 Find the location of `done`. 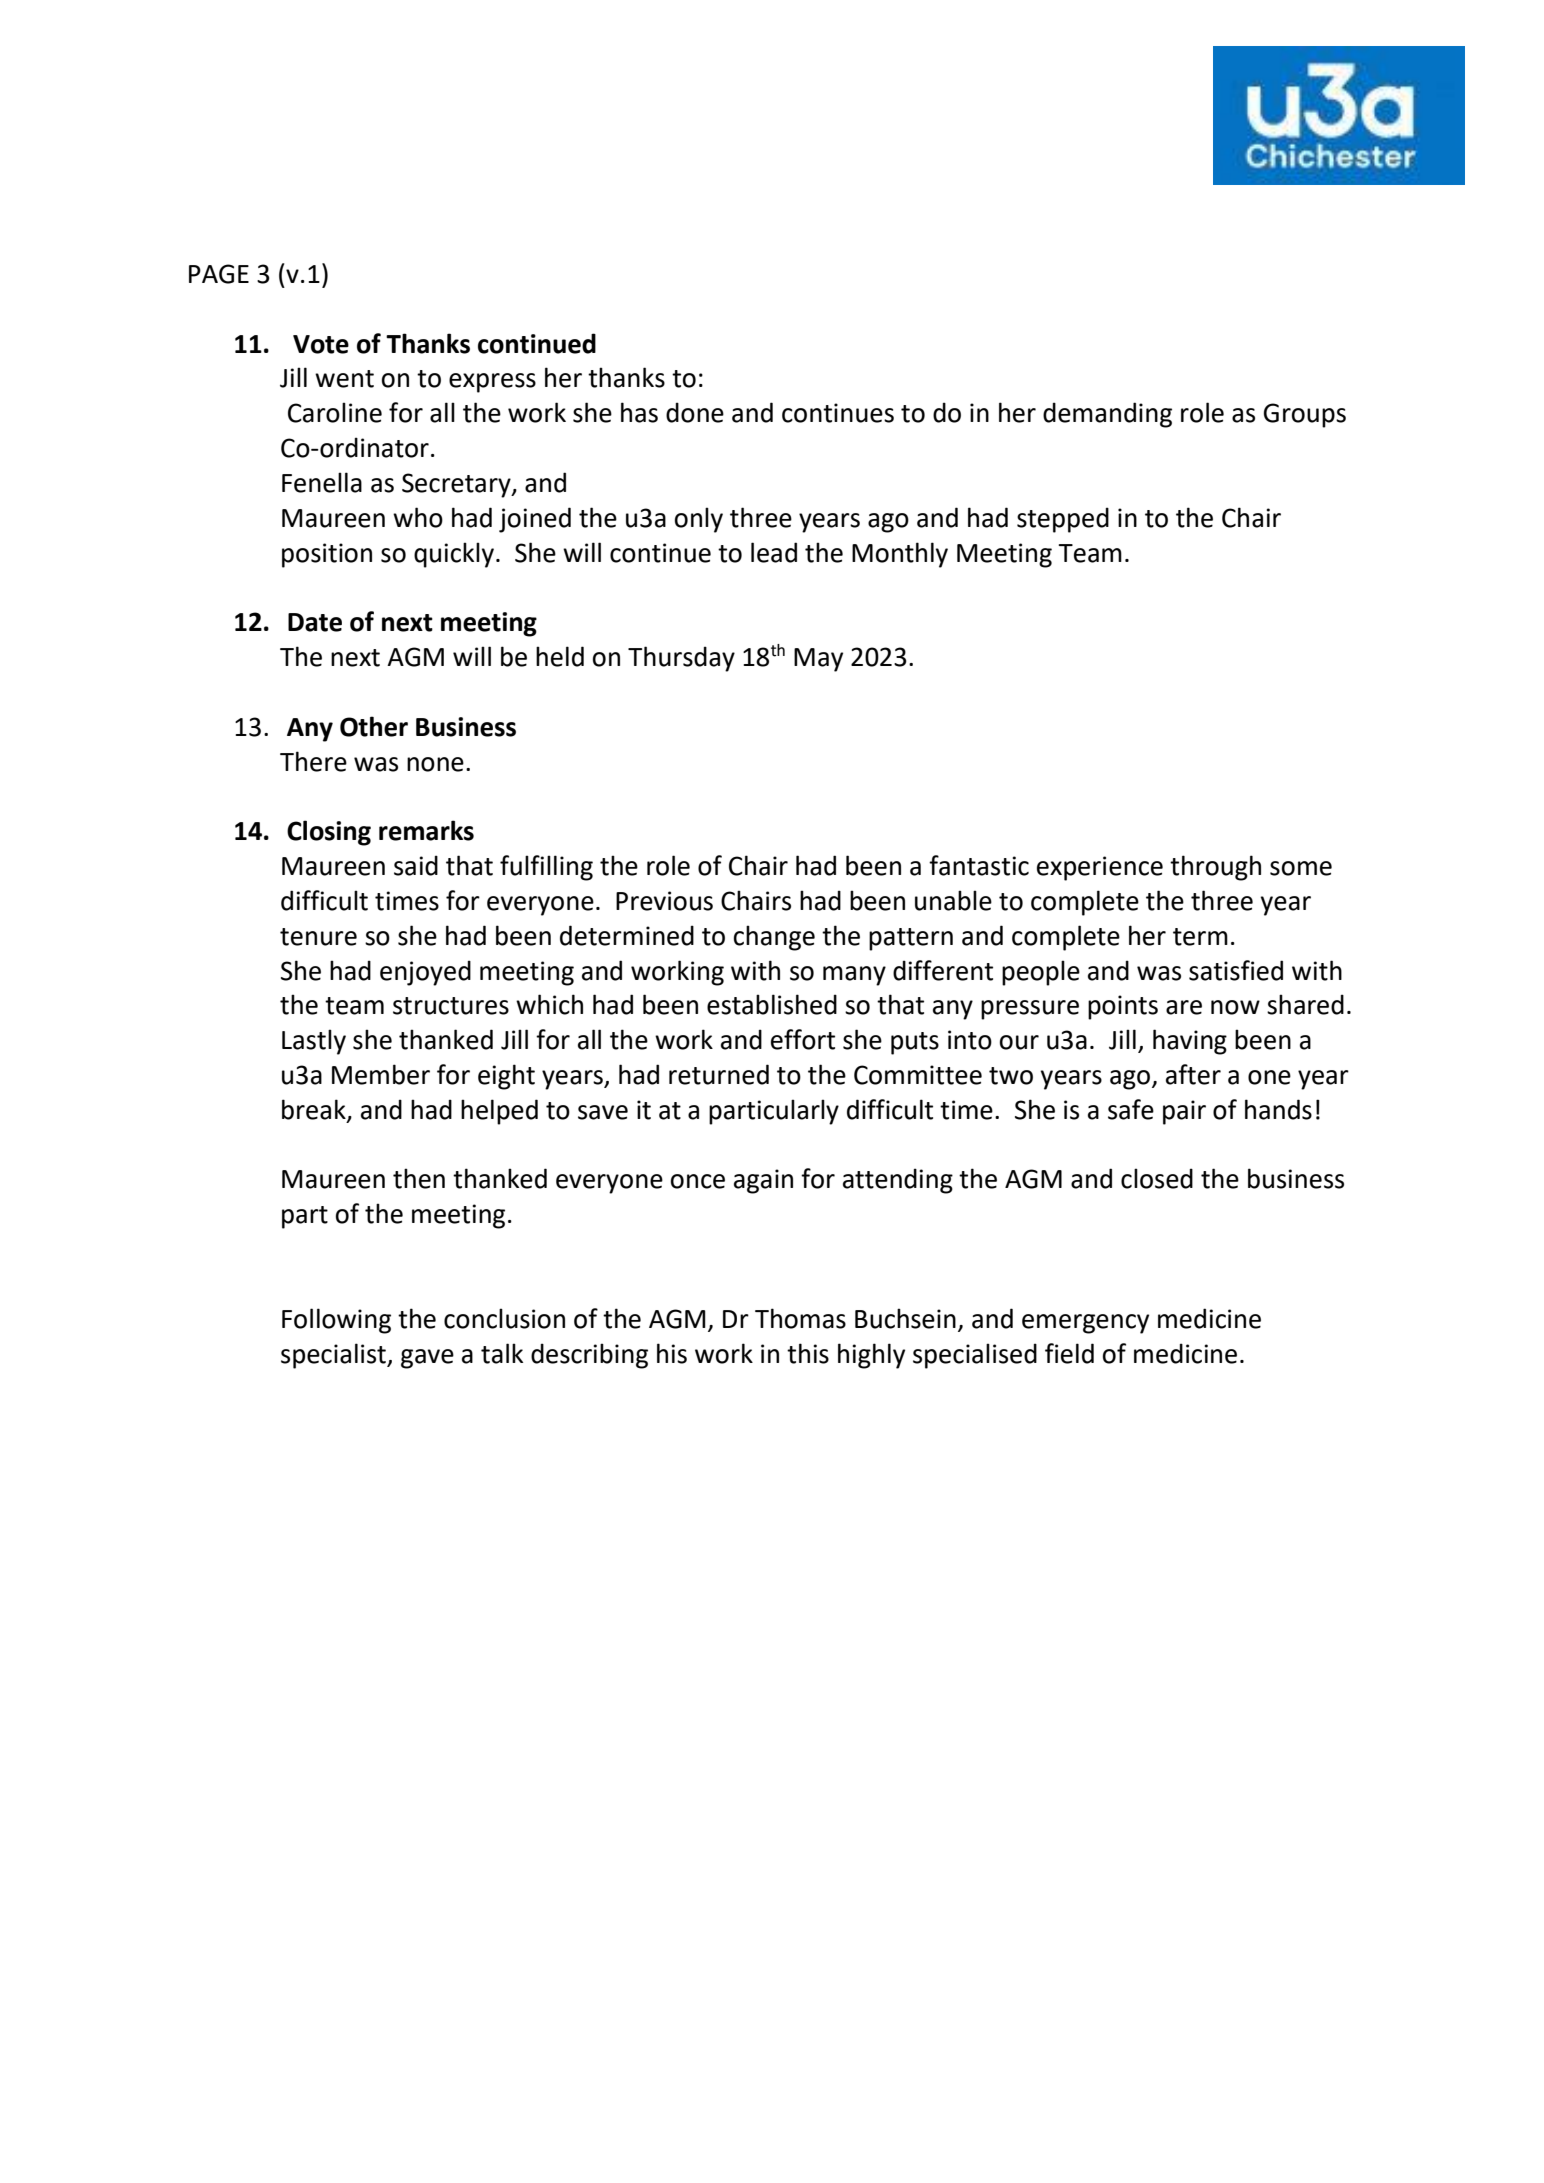

done is located at coordinates (695, 412).
